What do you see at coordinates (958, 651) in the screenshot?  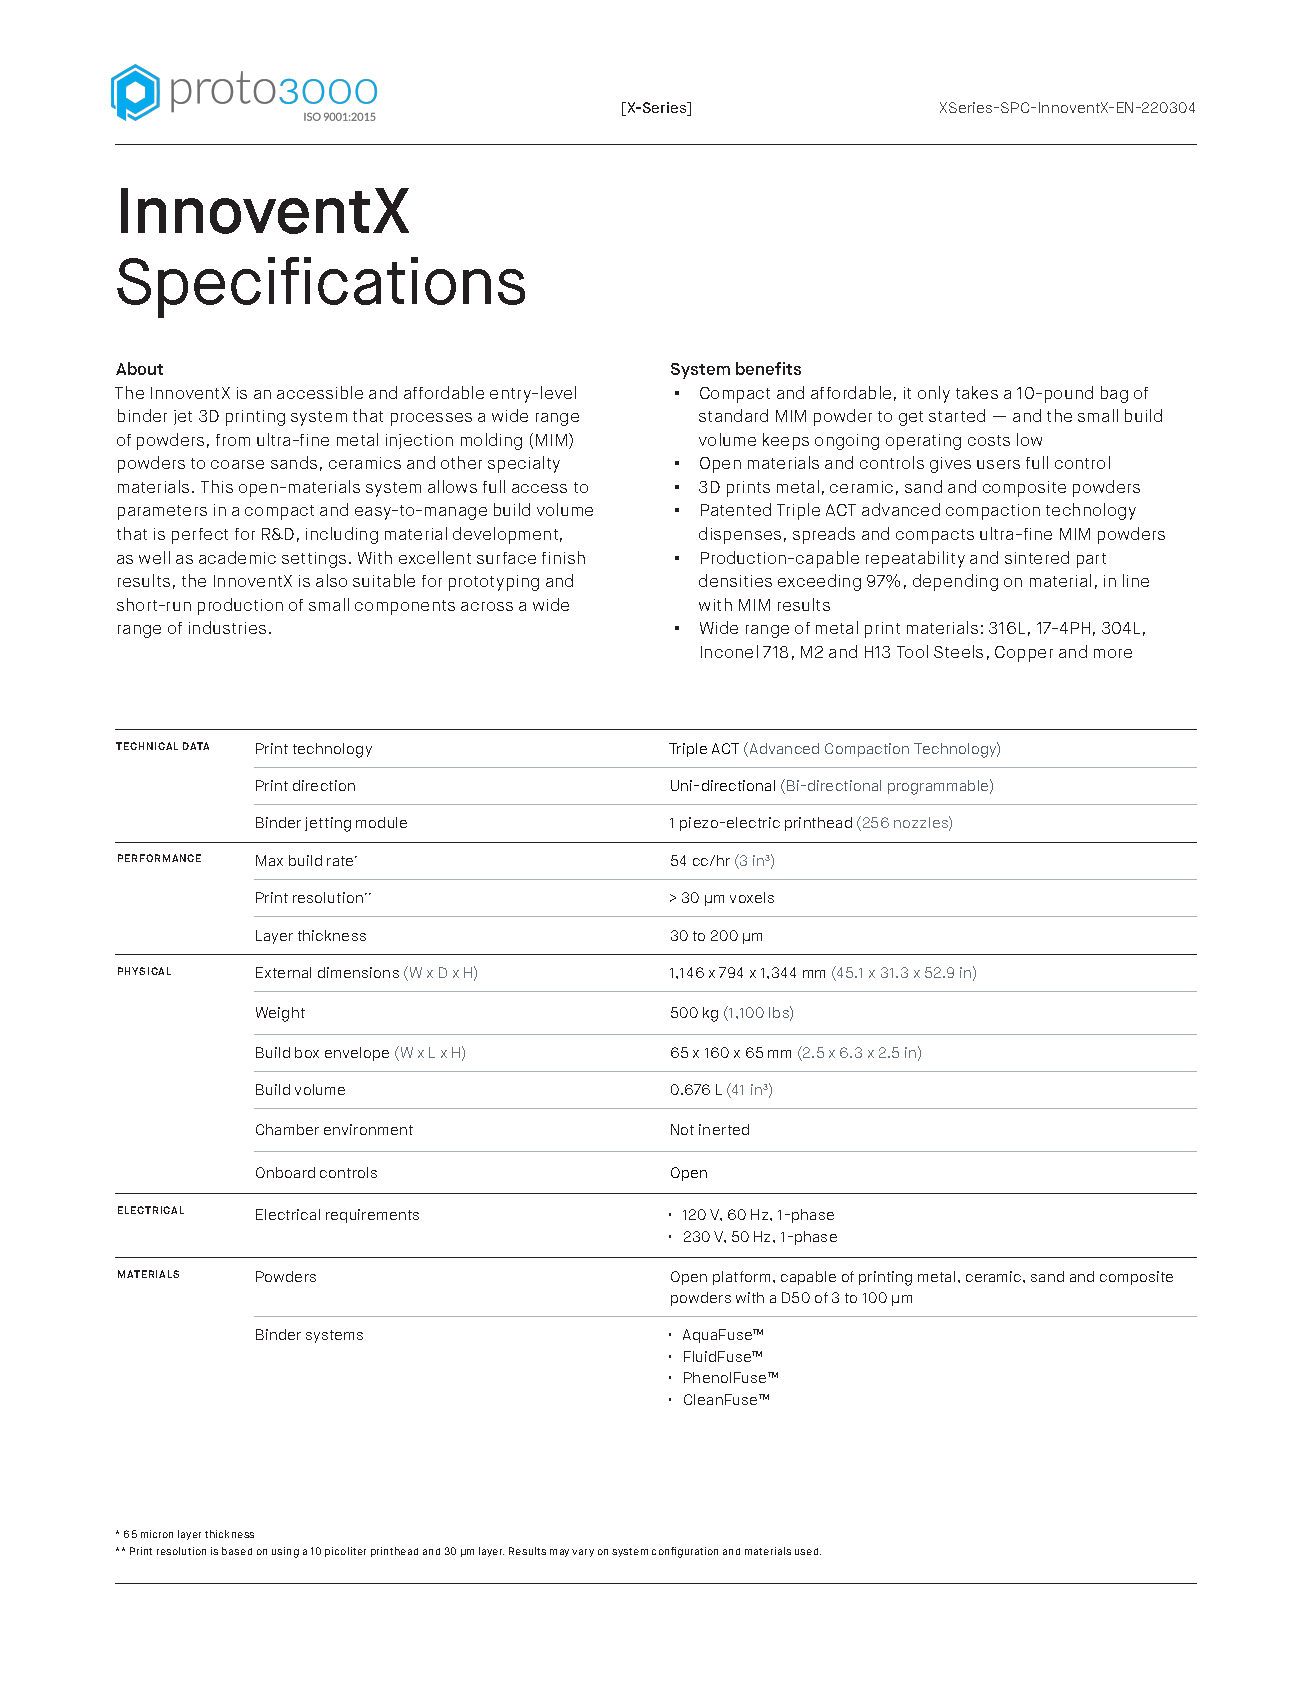 I see `Steels` at bounding box center [958, 651].
